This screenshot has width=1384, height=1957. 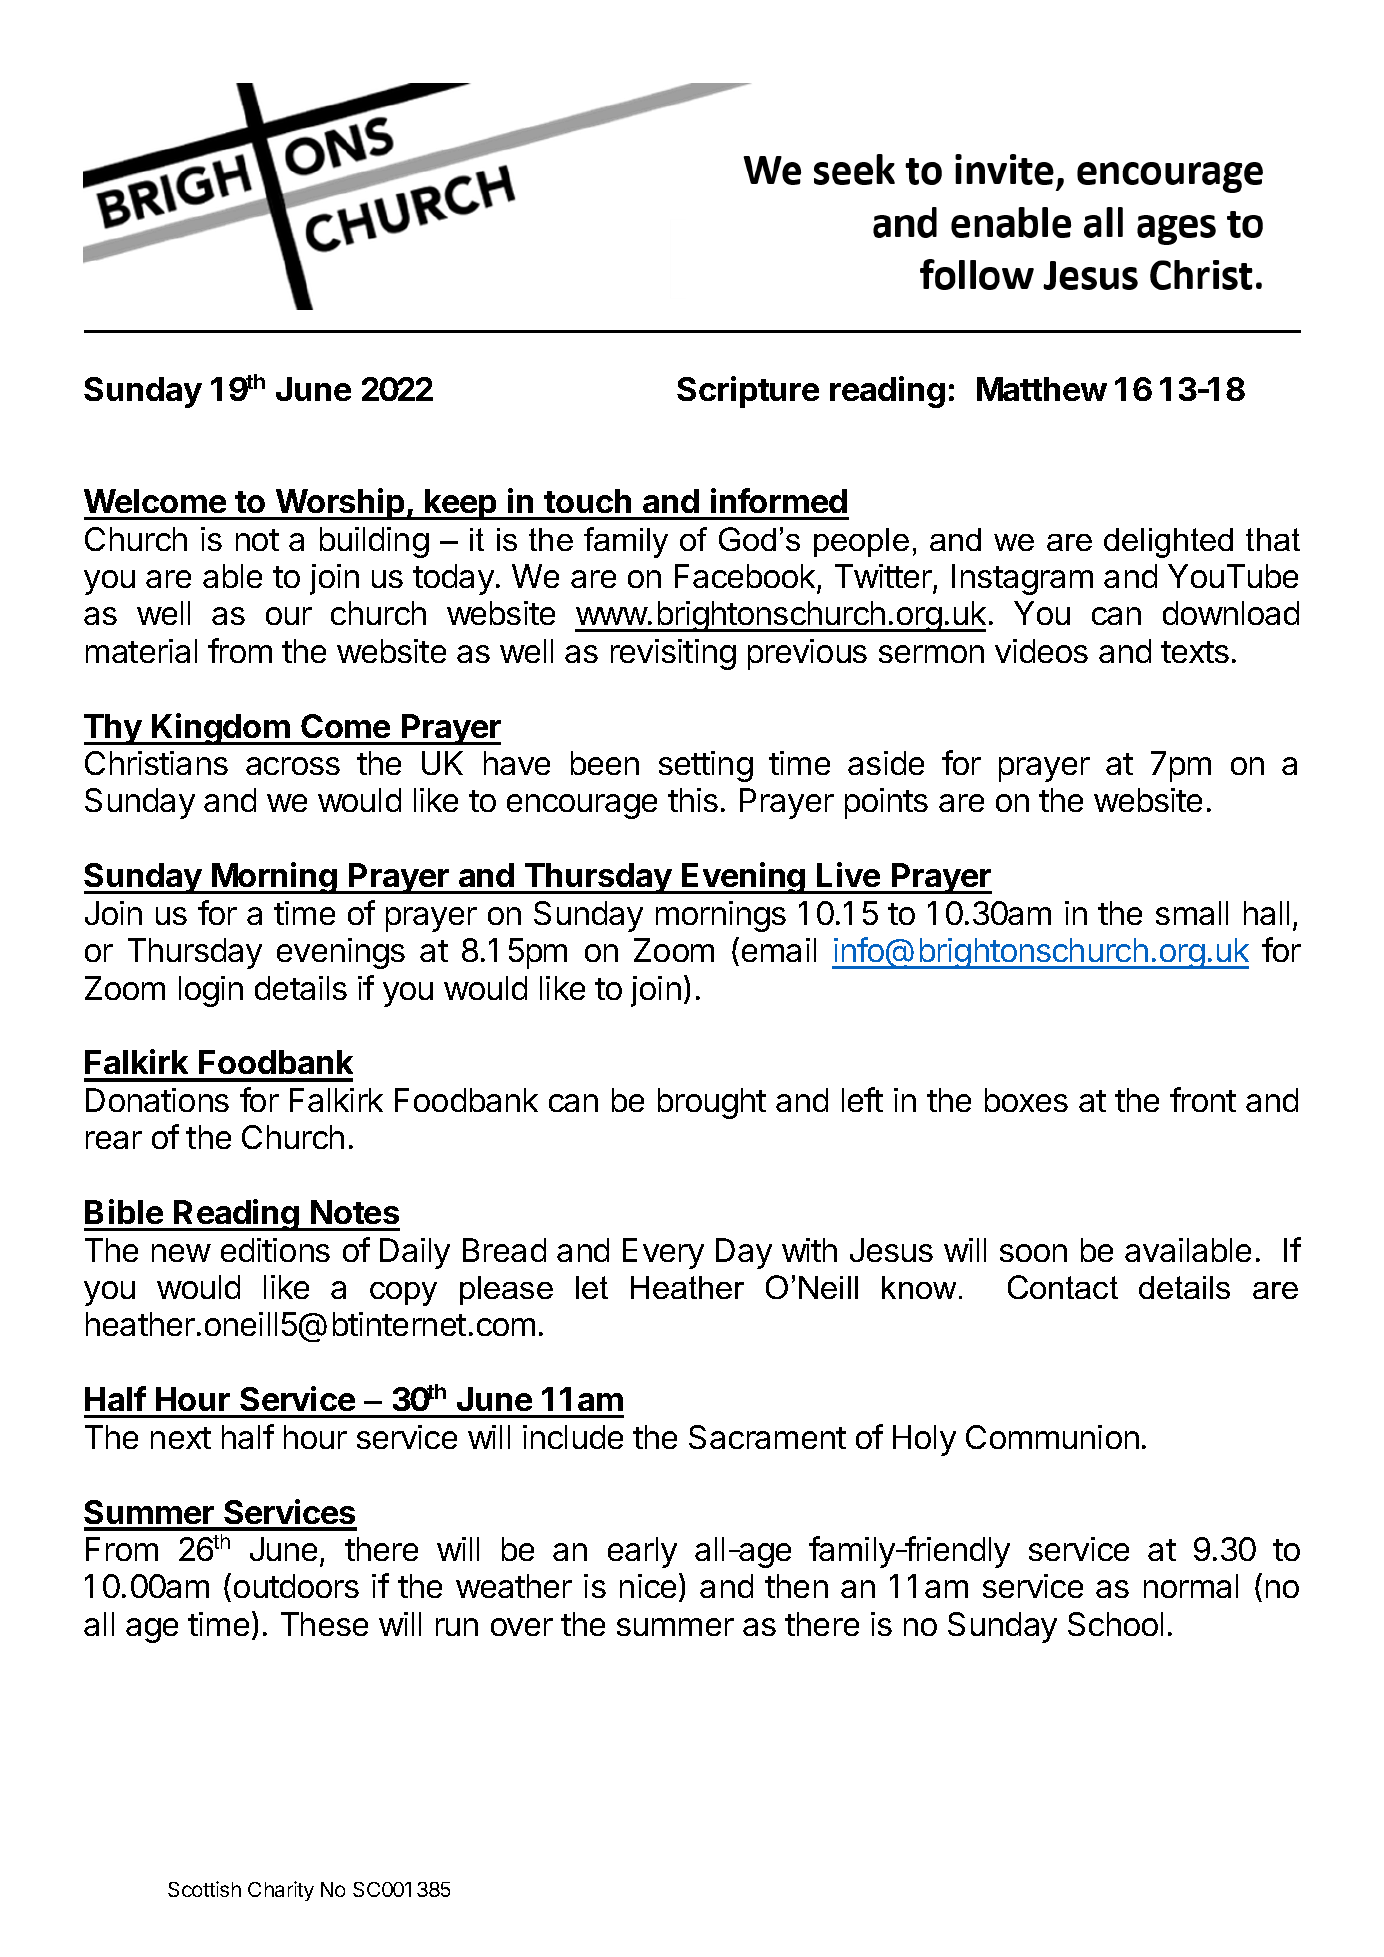 What do you see at coordinates (1115, 1624) in the screenshot?
I see `School` at bounding box center [1115, 1624].
